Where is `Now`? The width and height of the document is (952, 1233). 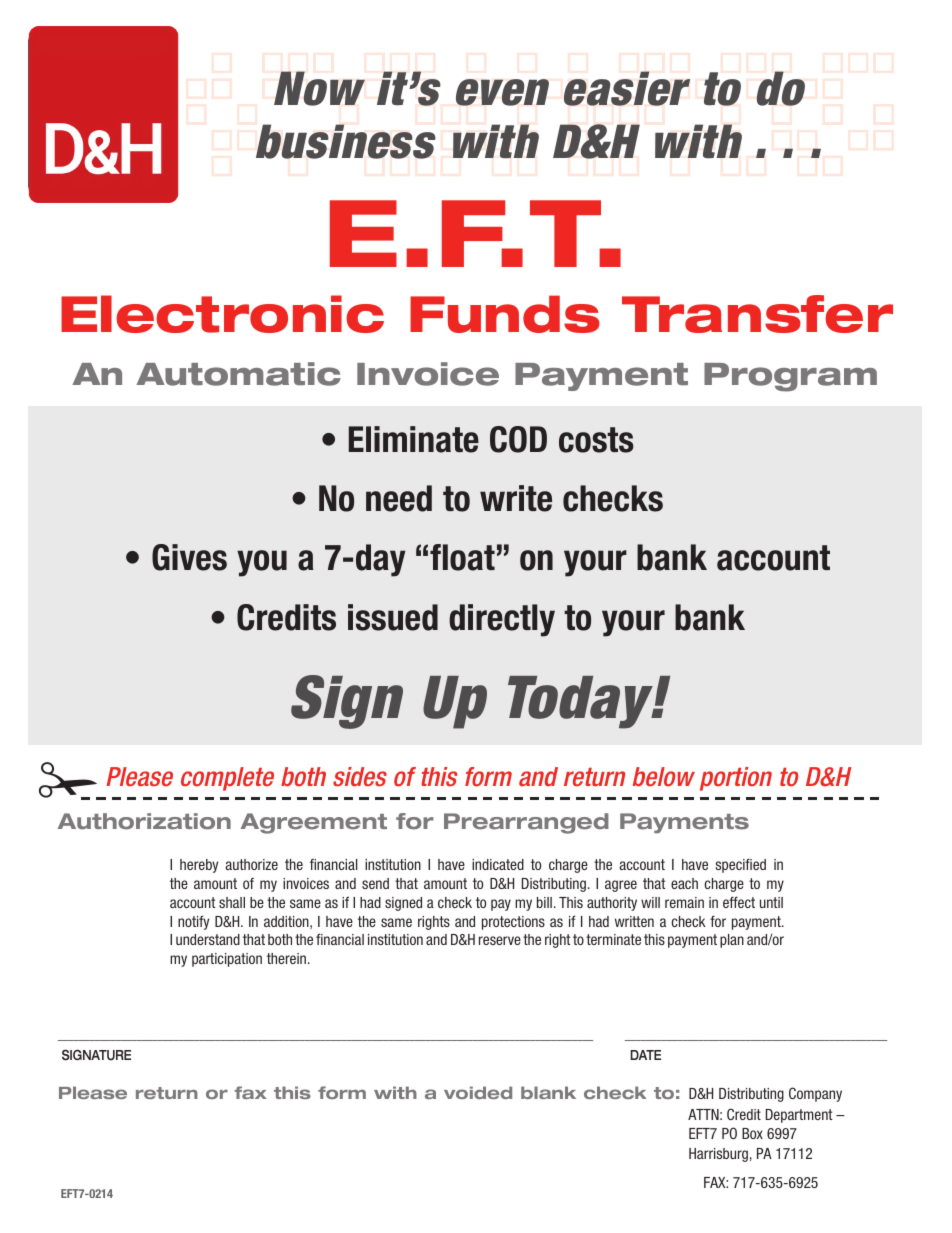 Now is located at coordinates (319, 88).
